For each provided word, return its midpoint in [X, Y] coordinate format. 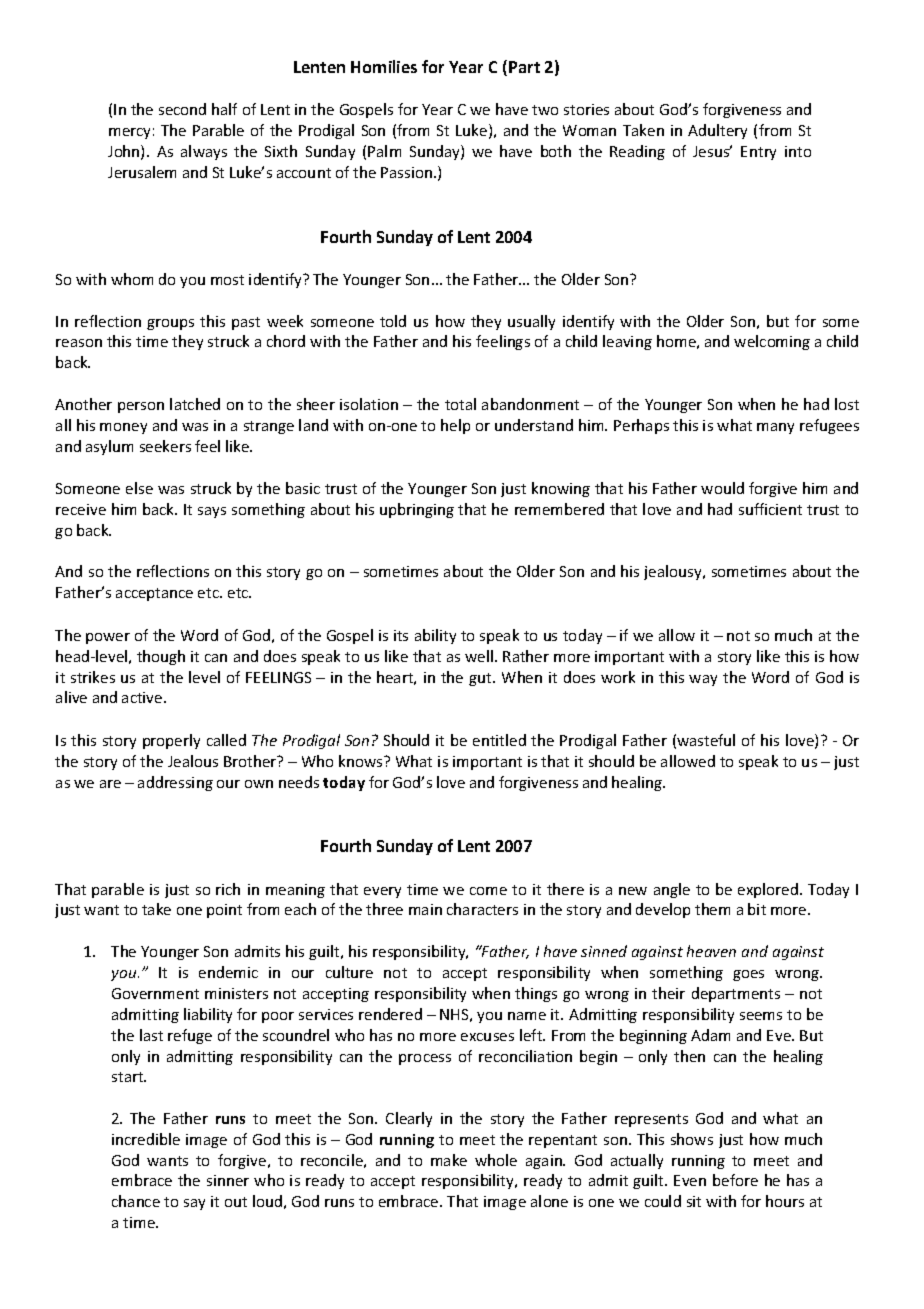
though [161, 657]
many [775, 428]
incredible [146, 1139]
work [618, 677]
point [224, 911]
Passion [406, 172]
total [460, 404]
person [141, 407]
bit [757, 909]
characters [482, 909]
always [204, 152]
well [479, 656]
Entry [758, 153]
